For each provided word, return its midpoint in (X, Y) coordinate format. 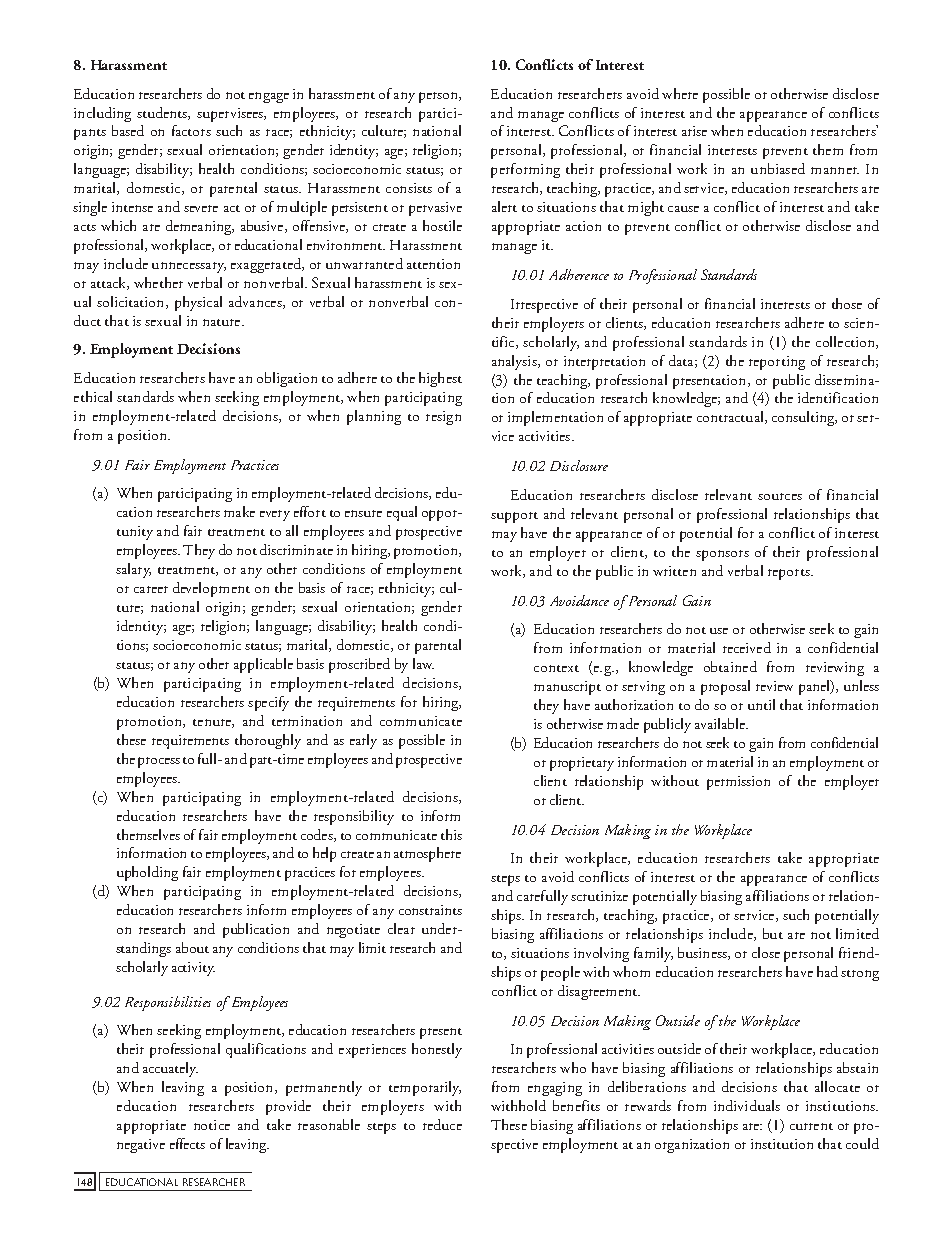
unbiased (778, 168)
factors (191, 130)
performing (525, 170)
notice (212, 1125)
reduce (442, 1124)
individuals (747, 1105)
